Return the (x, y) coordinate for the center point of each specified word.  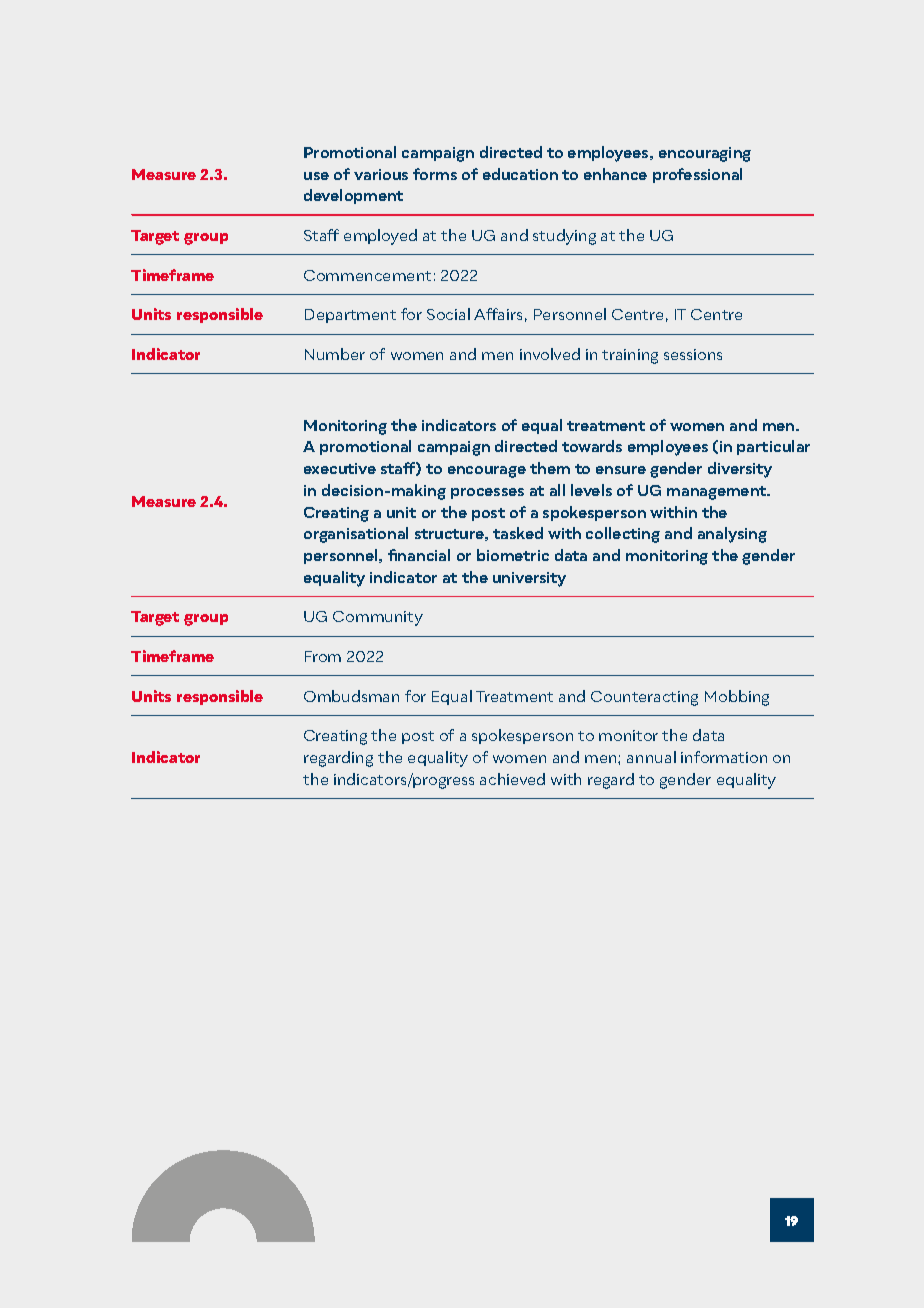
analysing (732, 535)
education (520, 174)
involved (550, 354)
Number (335, 354)
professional (697, 175)
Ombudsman (351, 696)
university (529, 579)
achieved (512, 779)
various (381, 174)
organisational (356, 535)
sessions (693, 354)
